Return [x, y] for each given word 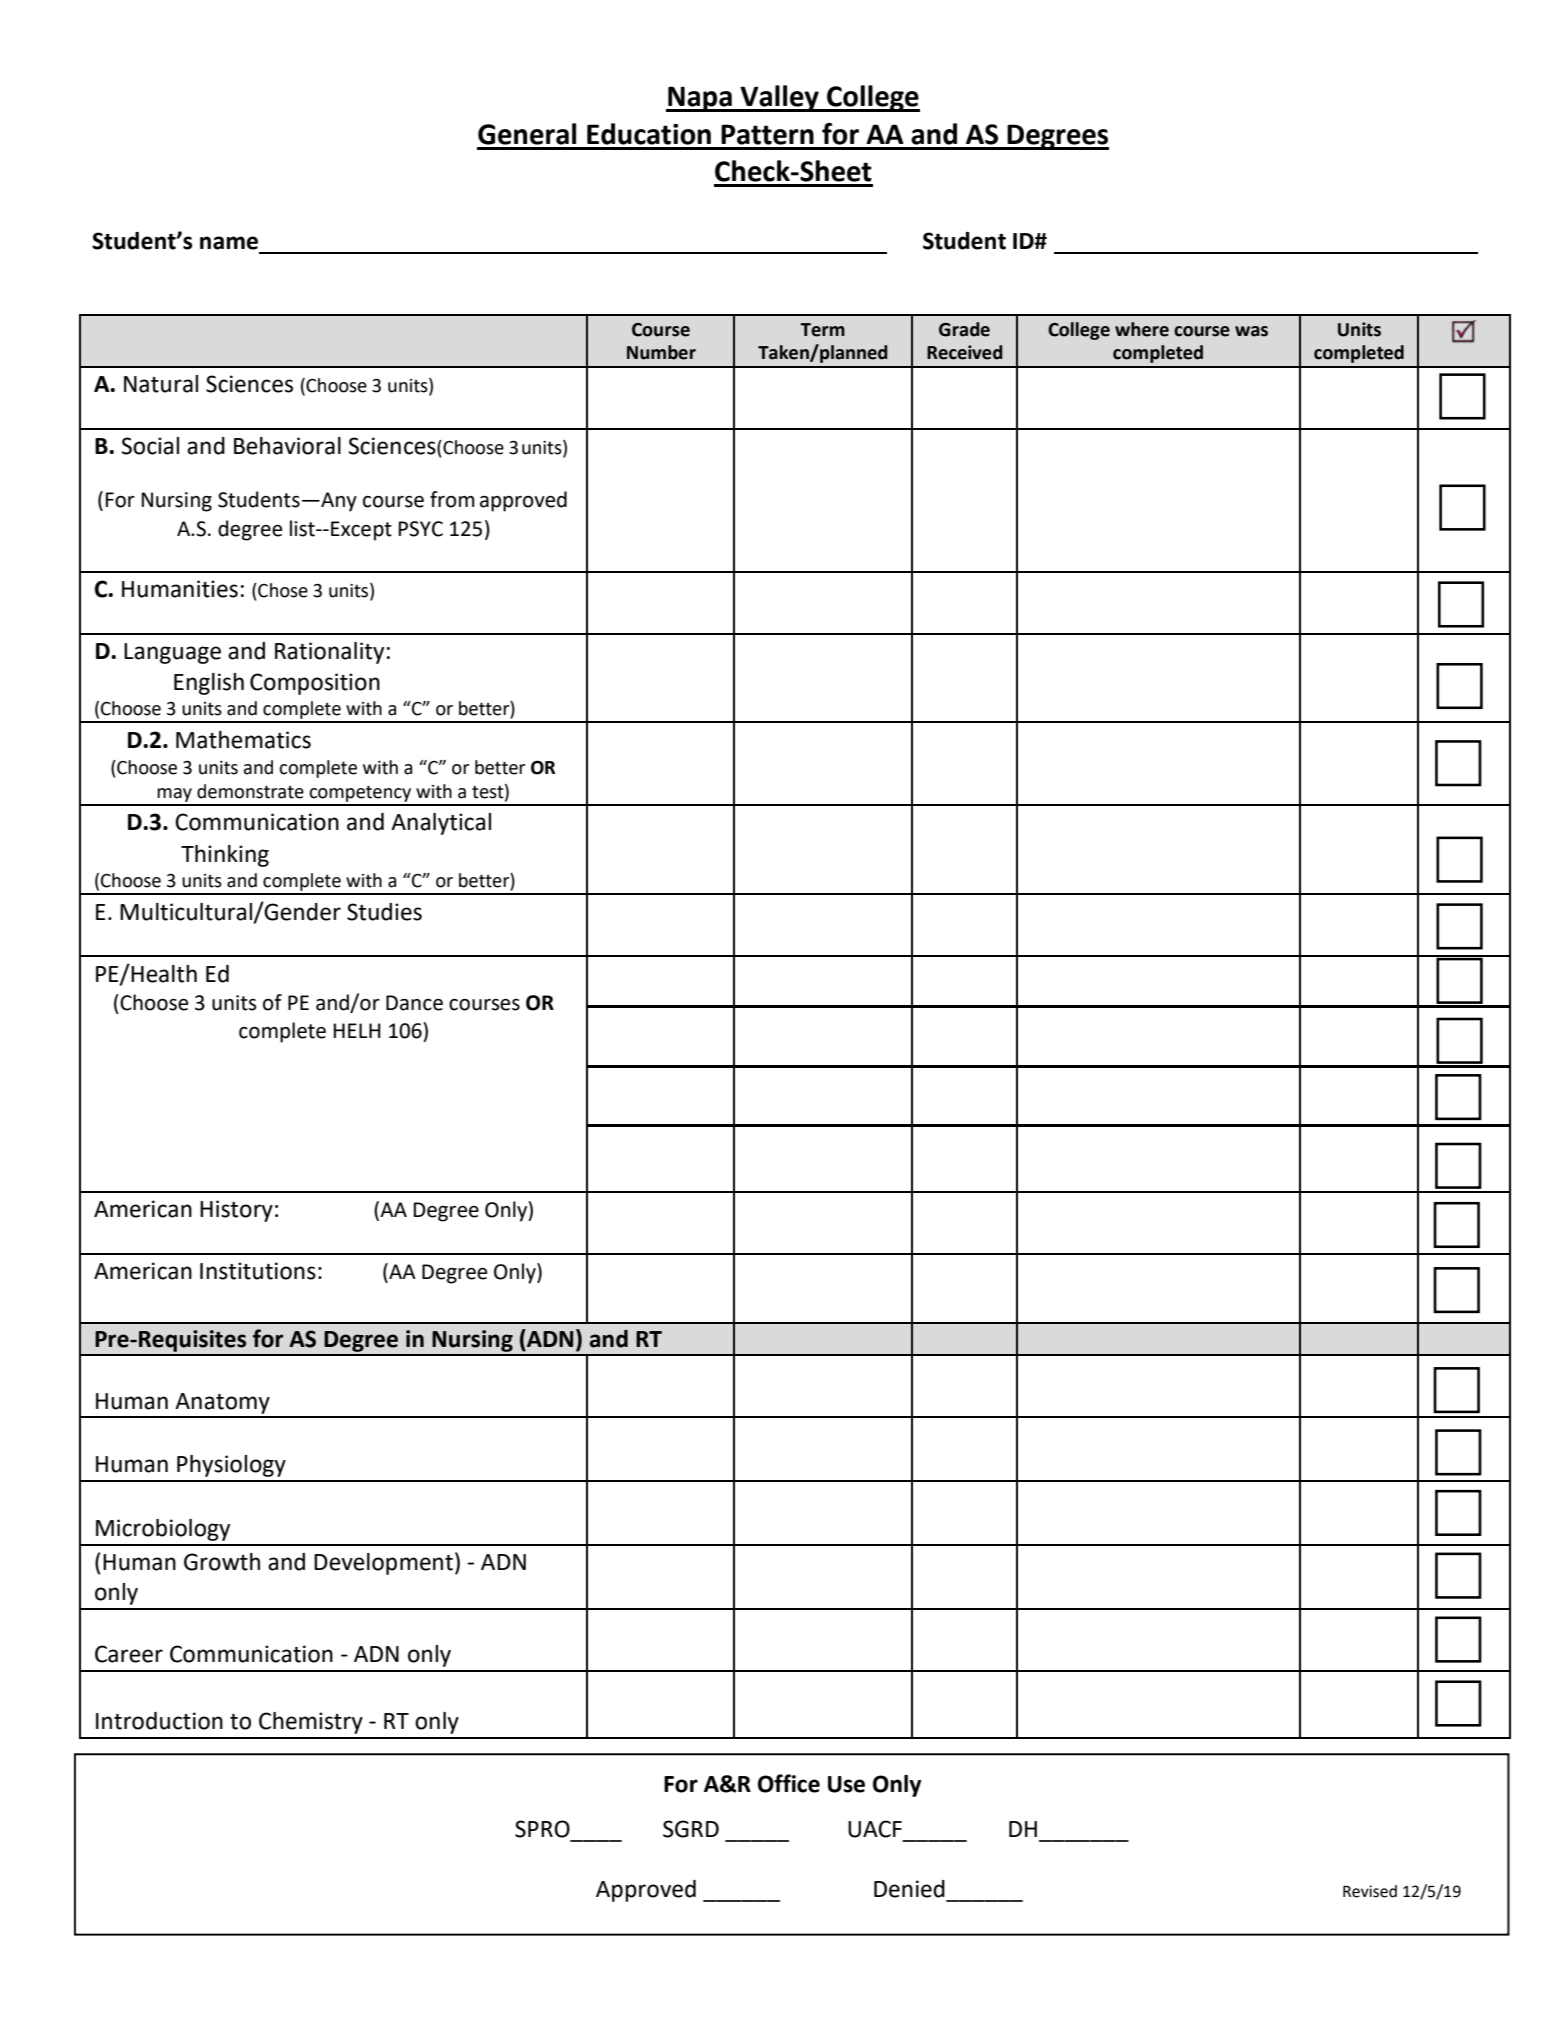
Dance [414, 1003]
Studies [384, 912]
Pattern [767, 134]
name [229, 243]
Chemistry [311, 1723]
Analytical [441, 824]
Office [789, 1783]
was [1251, 331]
